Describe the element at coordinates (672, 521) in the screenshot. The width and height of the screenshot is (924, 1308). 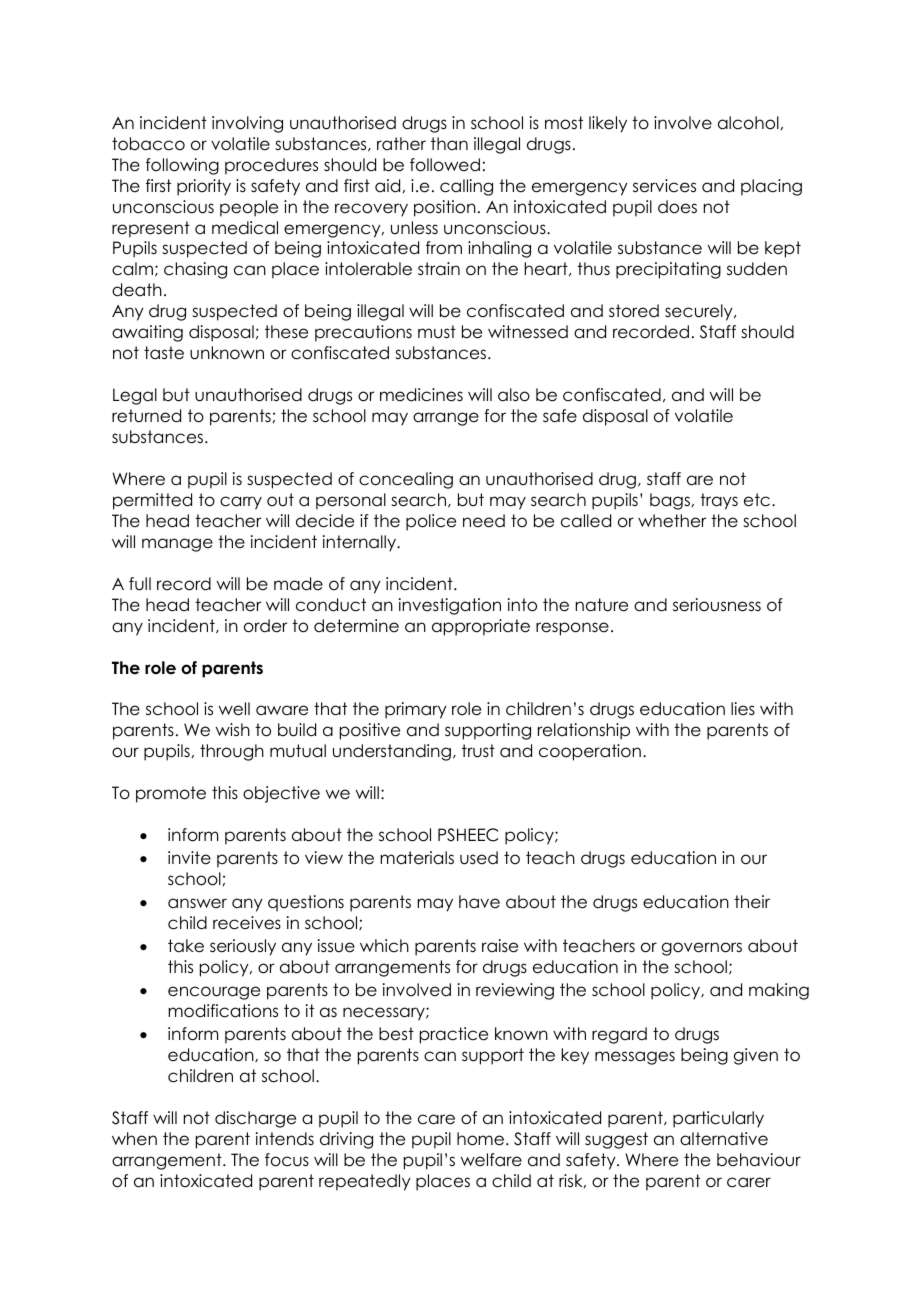
I see `whether` at that location.
